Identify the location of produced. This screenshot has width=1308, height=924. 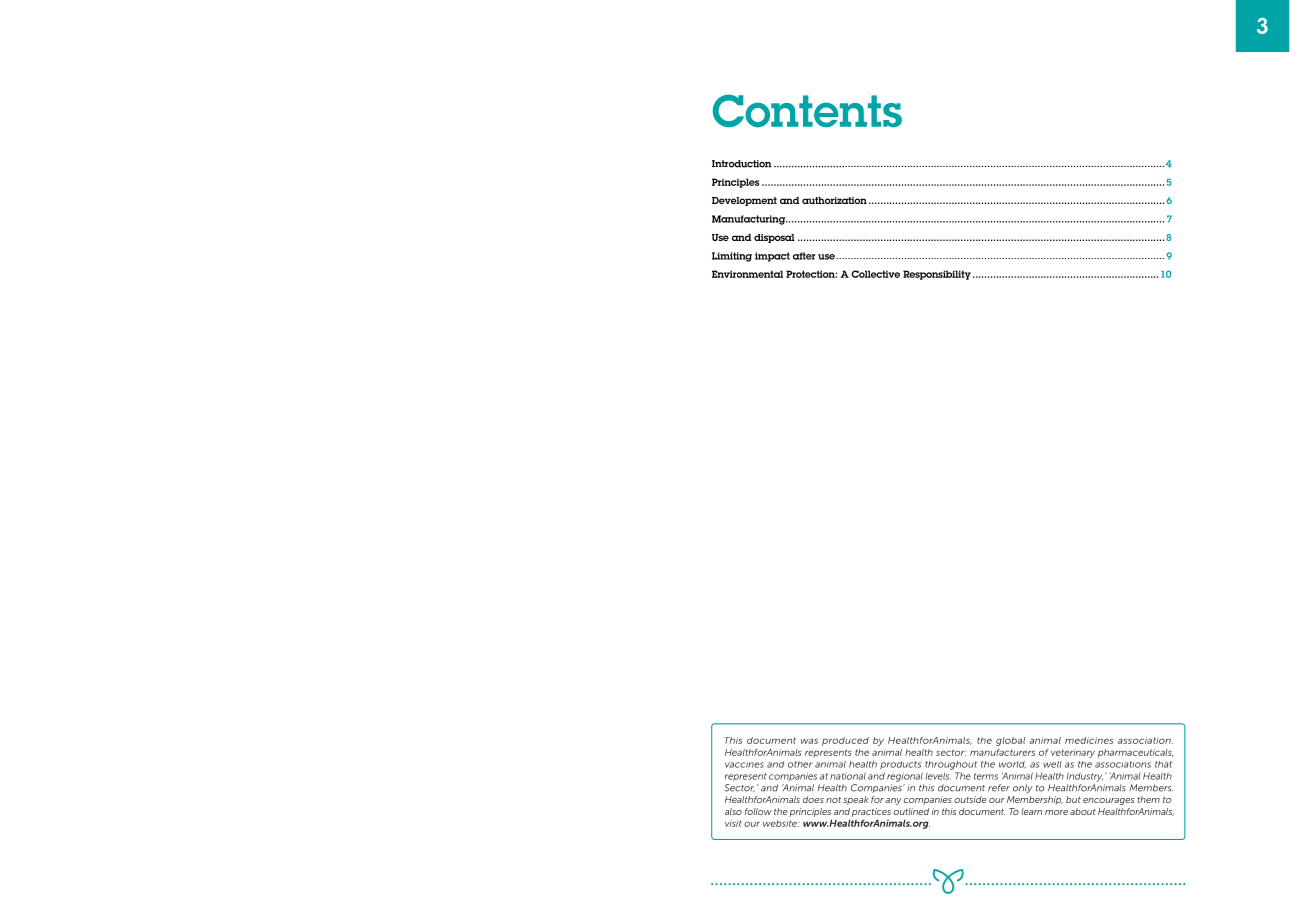
(845, 741).
